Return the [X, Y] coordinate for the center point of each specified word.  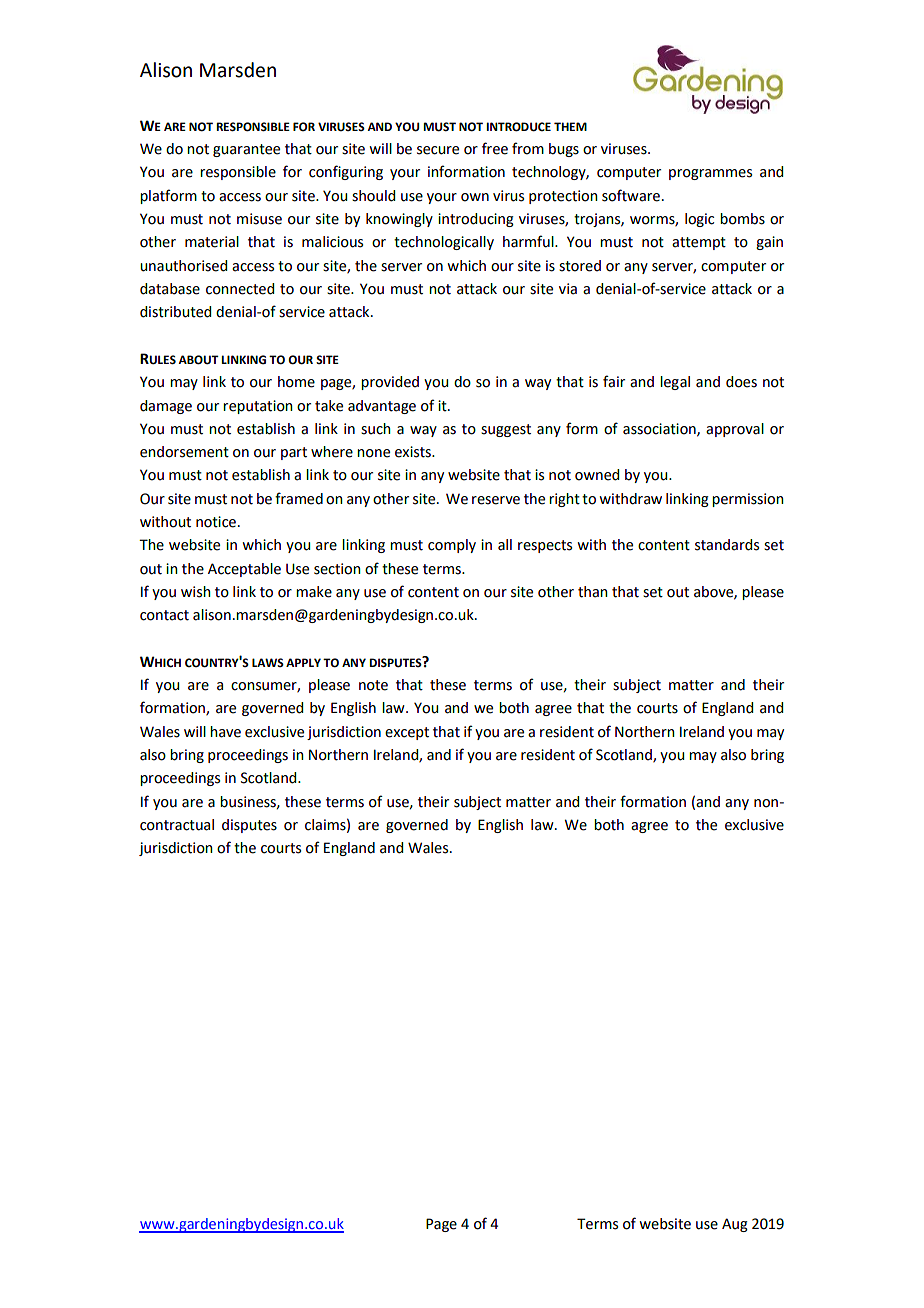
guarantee [246, 150]
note [373, 685]
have [225, 732]
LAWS [268, 662]
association [660, 429]
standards [727, 545]
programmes [710, 174]
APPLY [303, 662]
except [407, 733]
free [495, 148]
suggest [506, 430]
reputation [258, 407]
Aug [735, 1225]
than [593, 592]
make [314, 592]
